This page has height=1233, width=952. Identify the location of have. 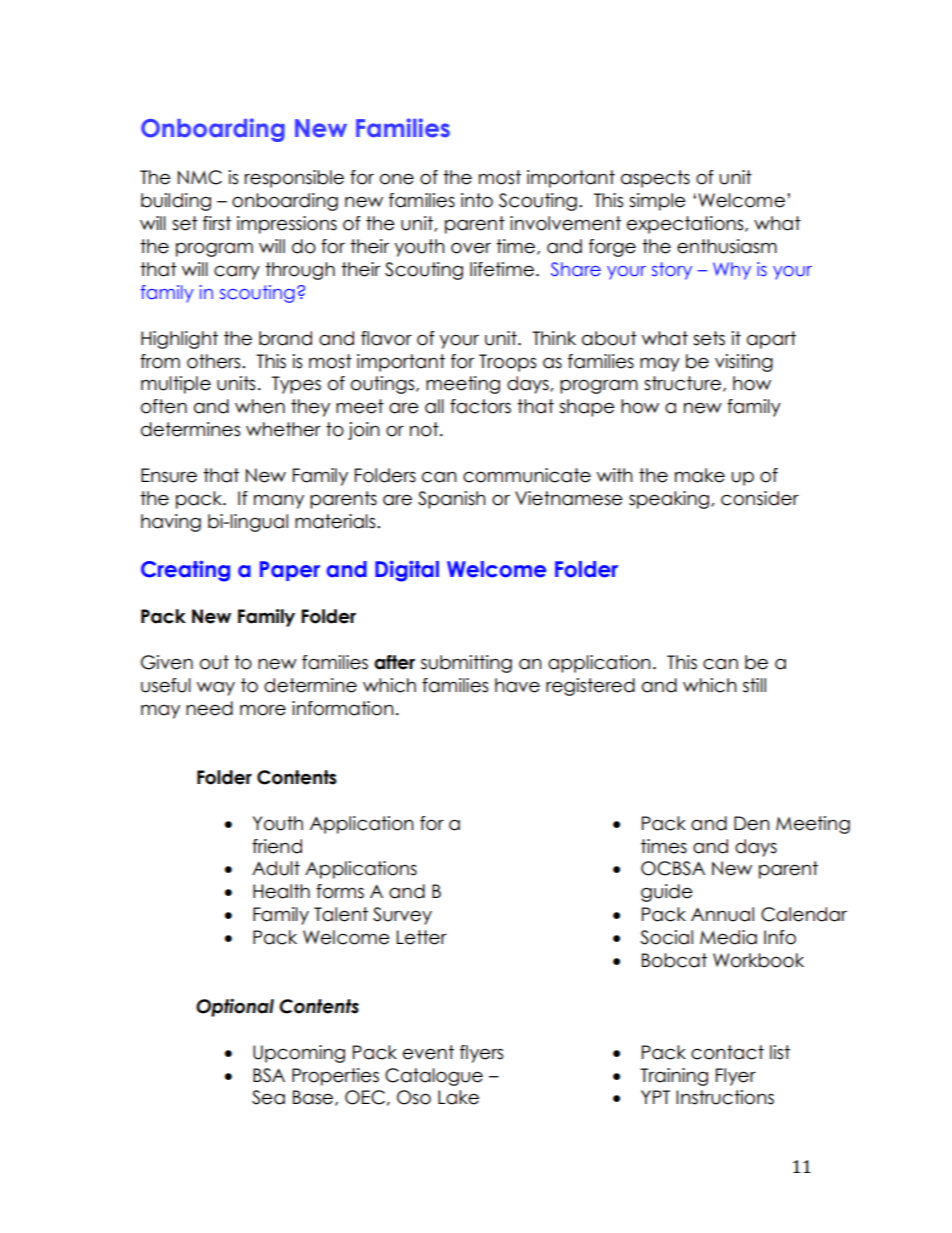
(517, 685).
